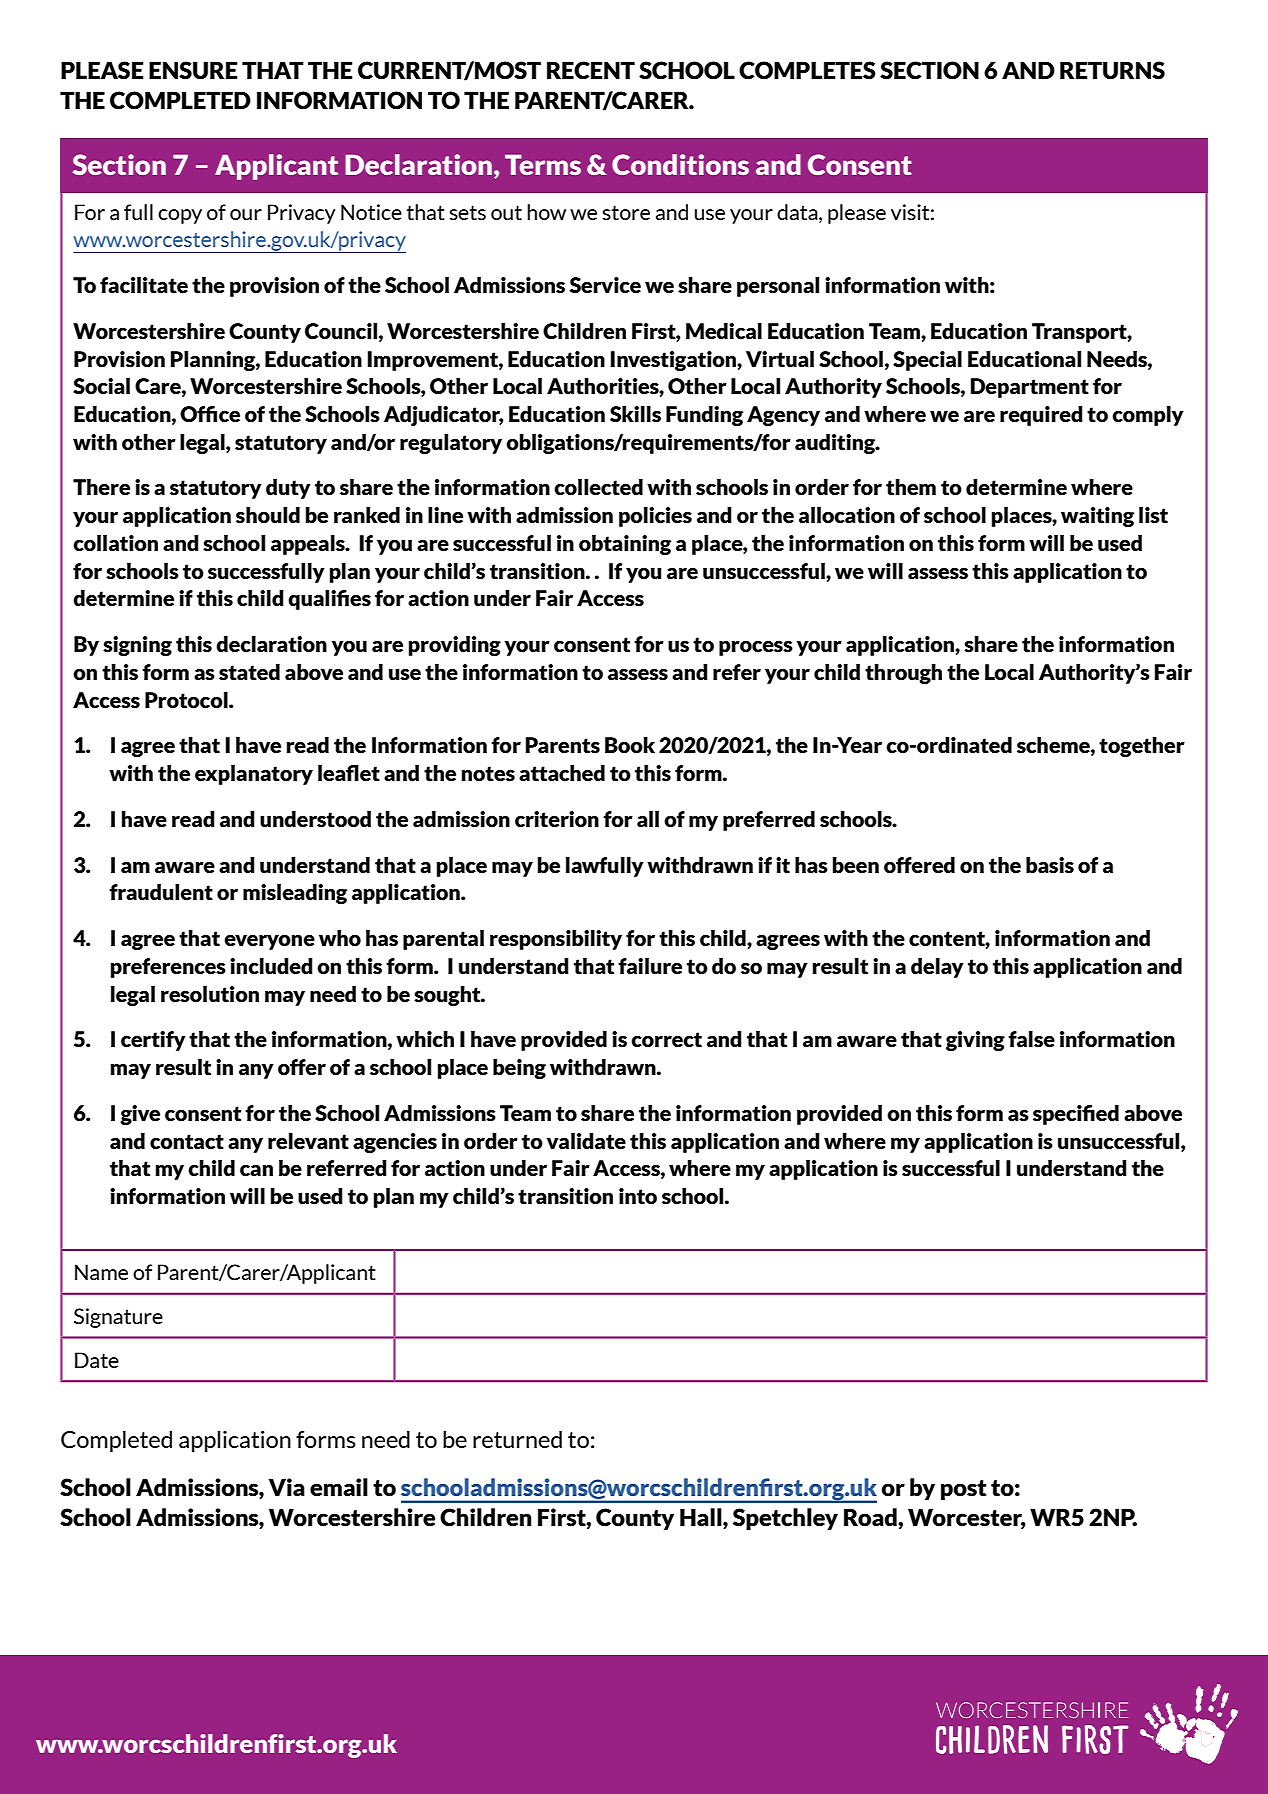 This screenshot has height=1794, width=1268. I want to click on collected, so click(598, 487).
